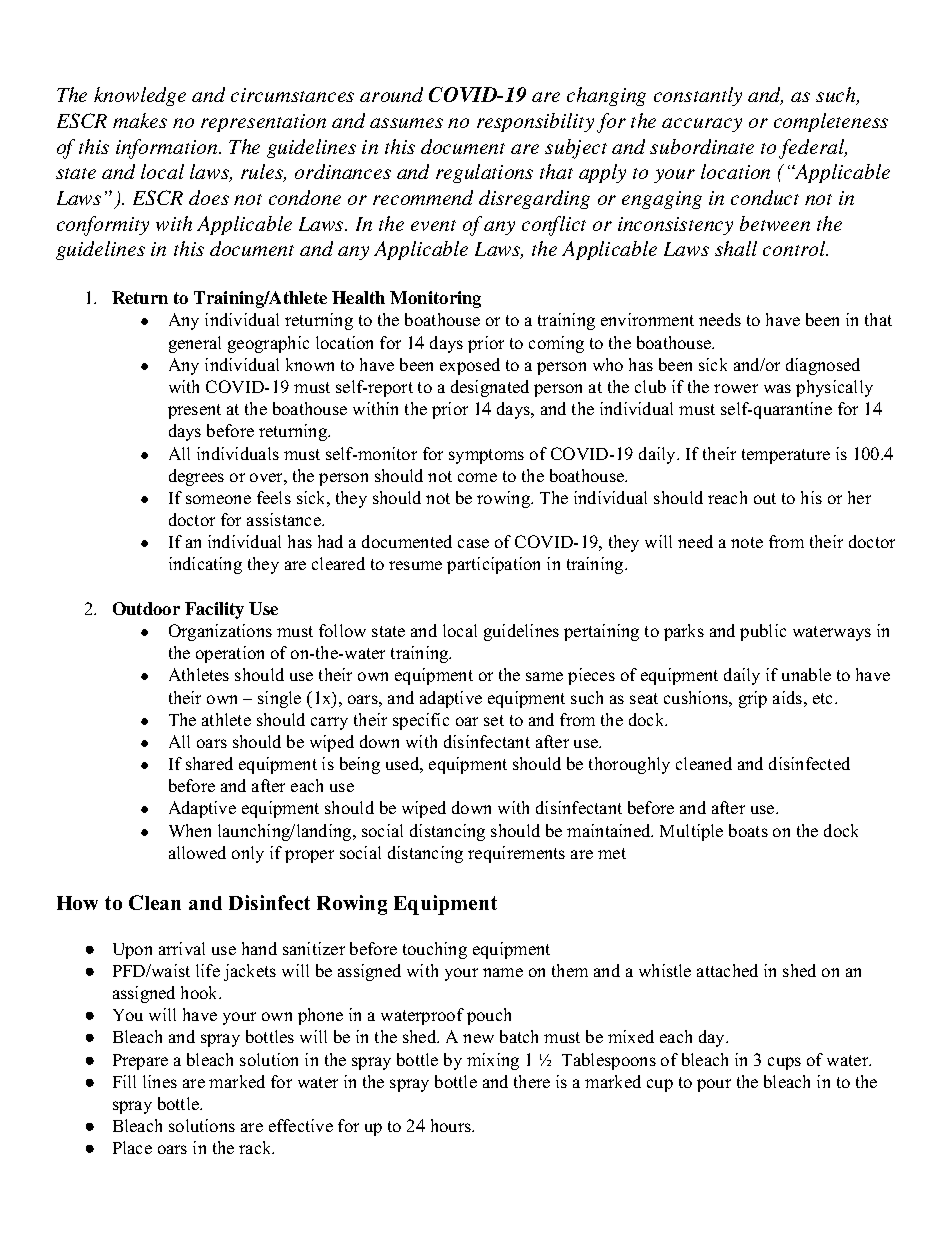 Image resolution: width=952 pixels, height=1233 pixels. I want to click on general, so click(195, 344).
